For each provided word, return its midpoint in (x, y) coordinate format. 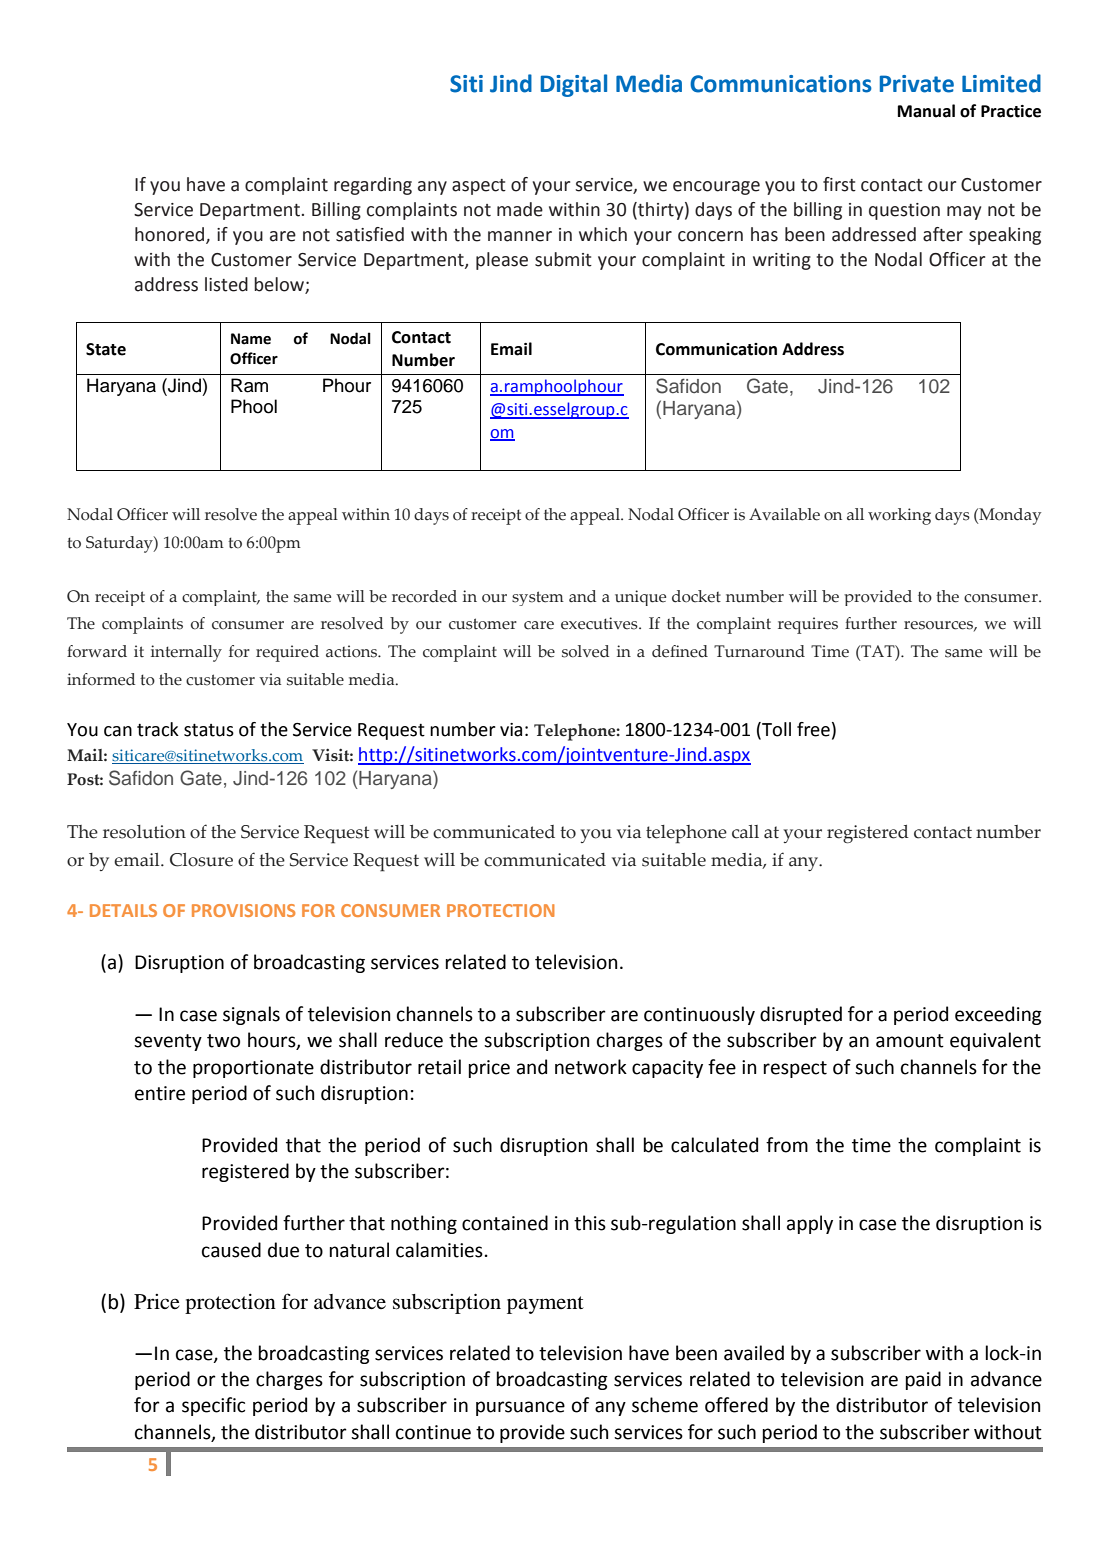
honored (171, 235)
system (538, 598)
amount (910, 1041)
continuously (699, 1015)
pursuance (520, 1408)
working (899, 516)
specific (213, 1406)
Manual (926, 111)
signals (251, 1015)
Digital (574, 85)
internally (186, 653)
